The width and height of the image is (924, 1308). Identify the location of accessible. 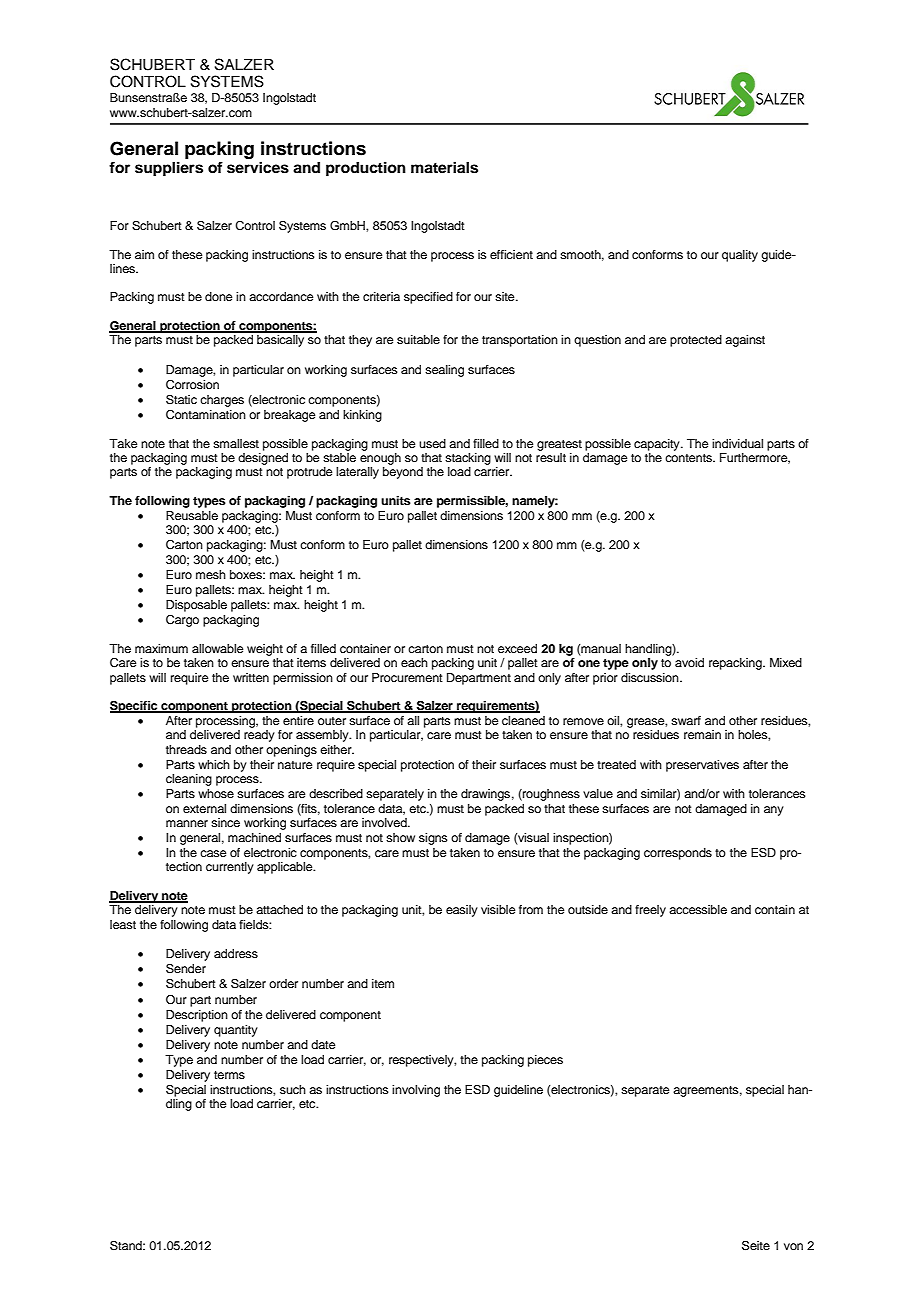
(698, 909).
